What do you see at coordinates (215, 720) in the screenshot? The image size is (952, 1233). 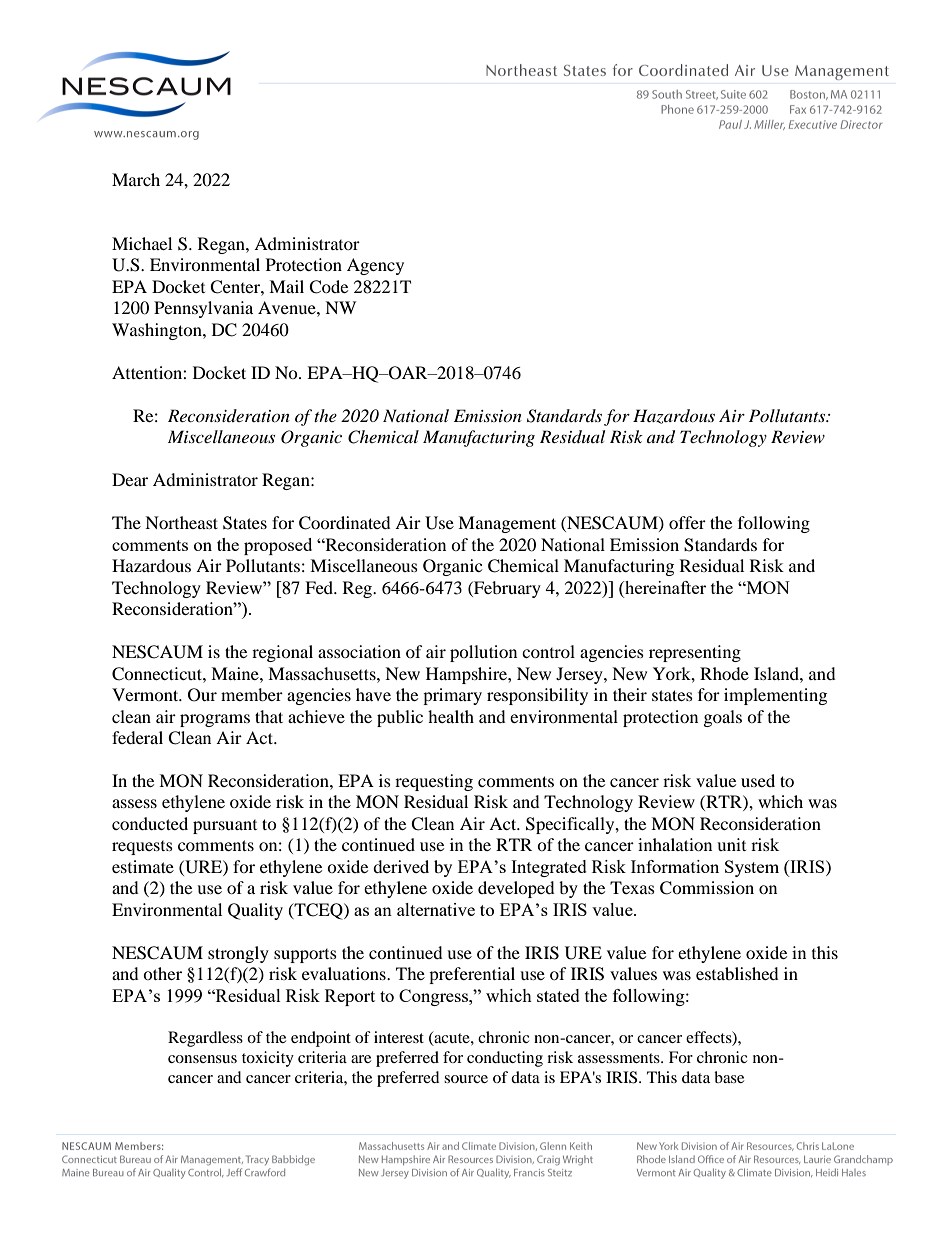 I see `programs` at bounding box center [215, 720].
